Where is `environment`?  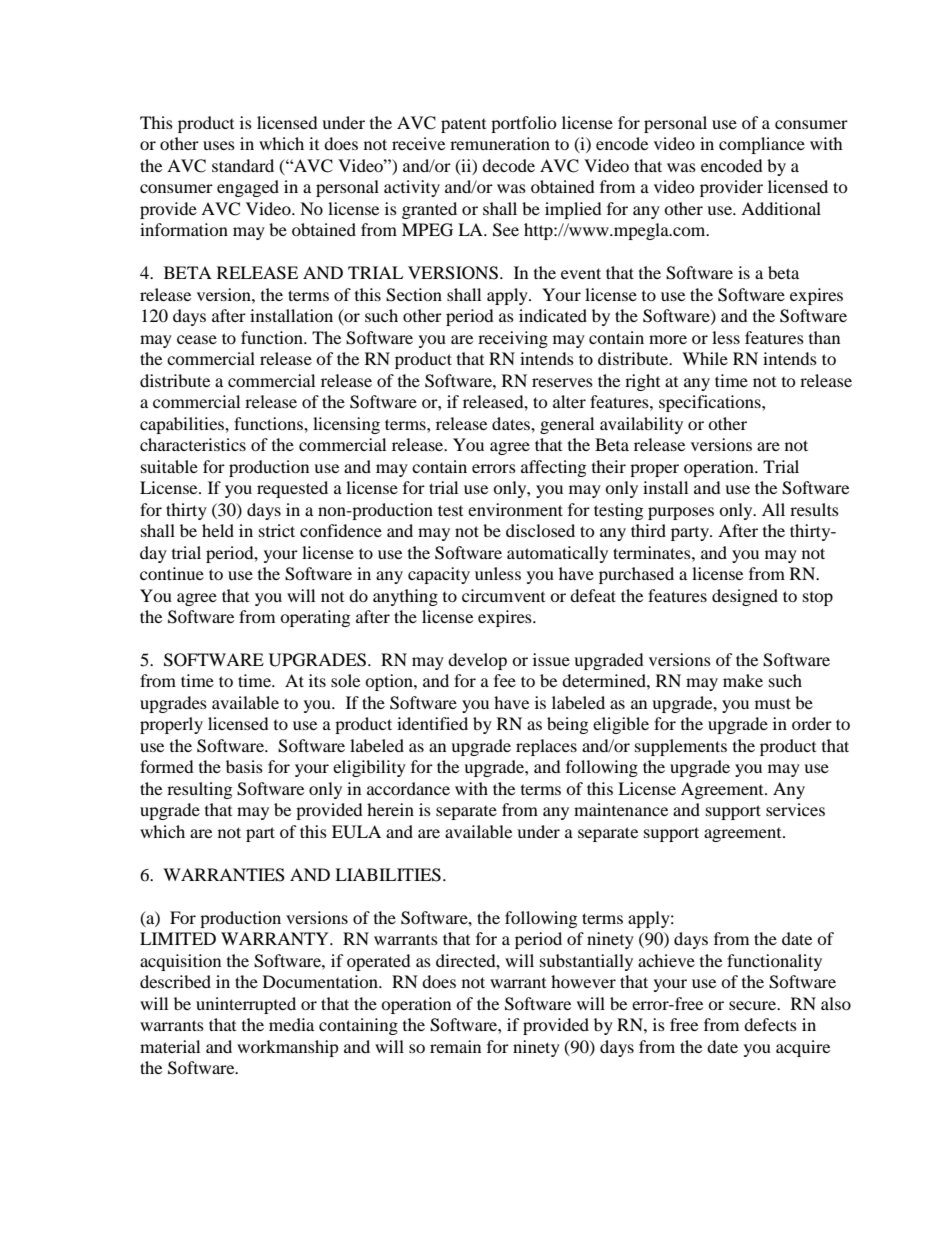
environment is located at coordinates (515, 509).
